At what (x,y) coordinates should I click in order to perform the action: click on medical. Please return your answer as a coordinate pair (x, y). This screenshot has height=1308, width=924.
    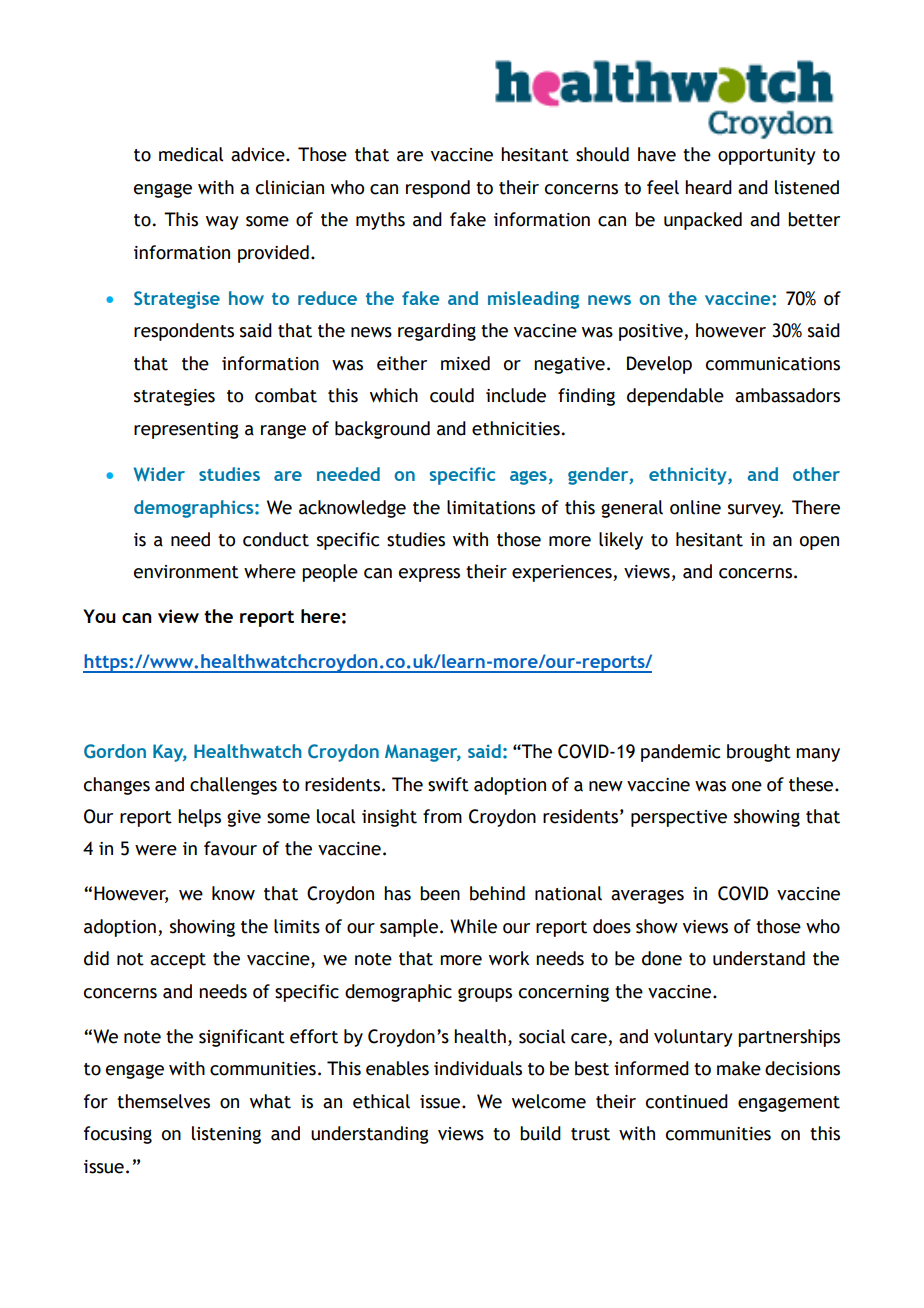
    Looking at the image, I should click on (191, 154).
